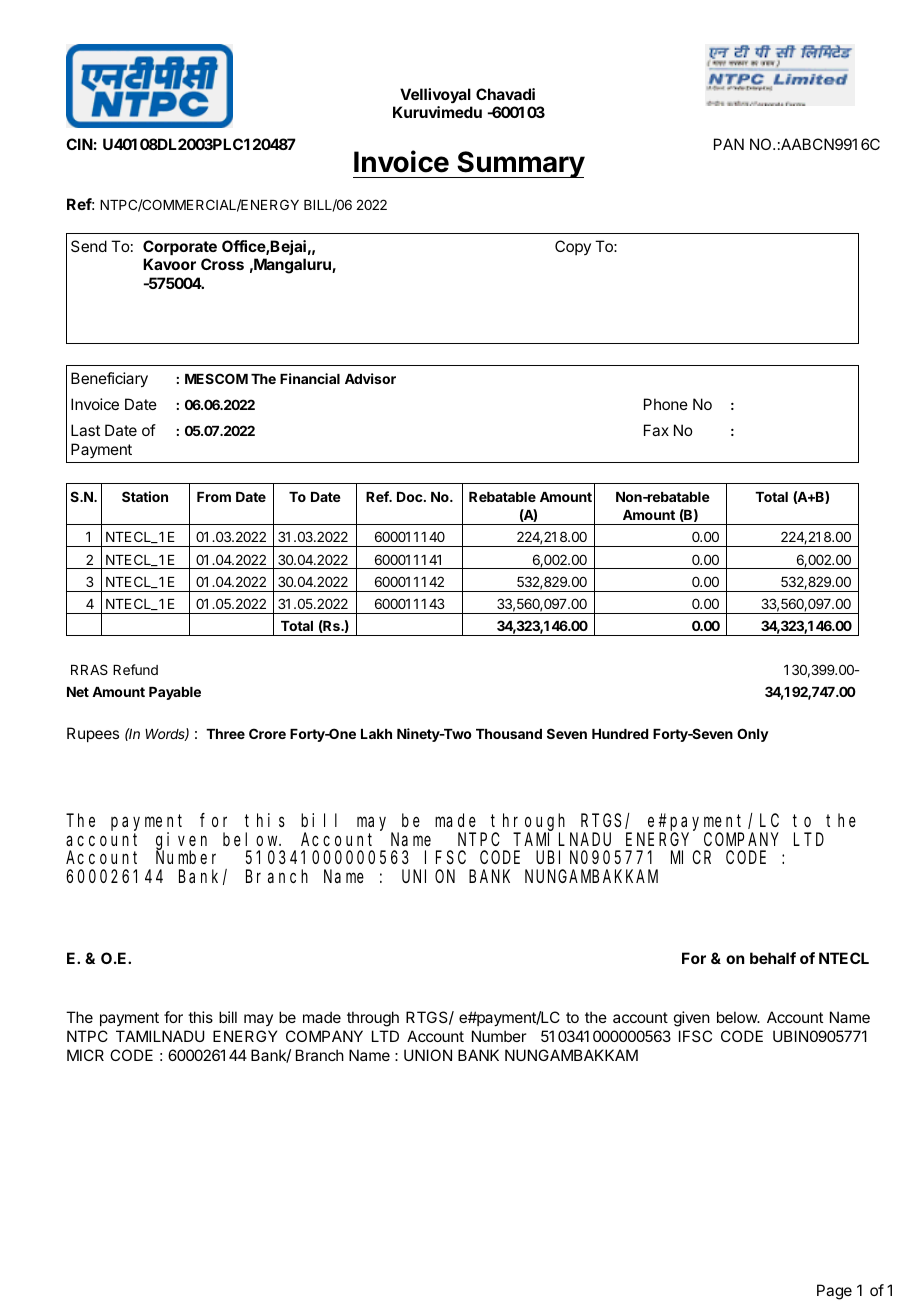 The width and height of the document is (924, 1308). What do you see at coordinates (573, 247) in the document?
I see `Copy` at bounding box center [573, 247].
